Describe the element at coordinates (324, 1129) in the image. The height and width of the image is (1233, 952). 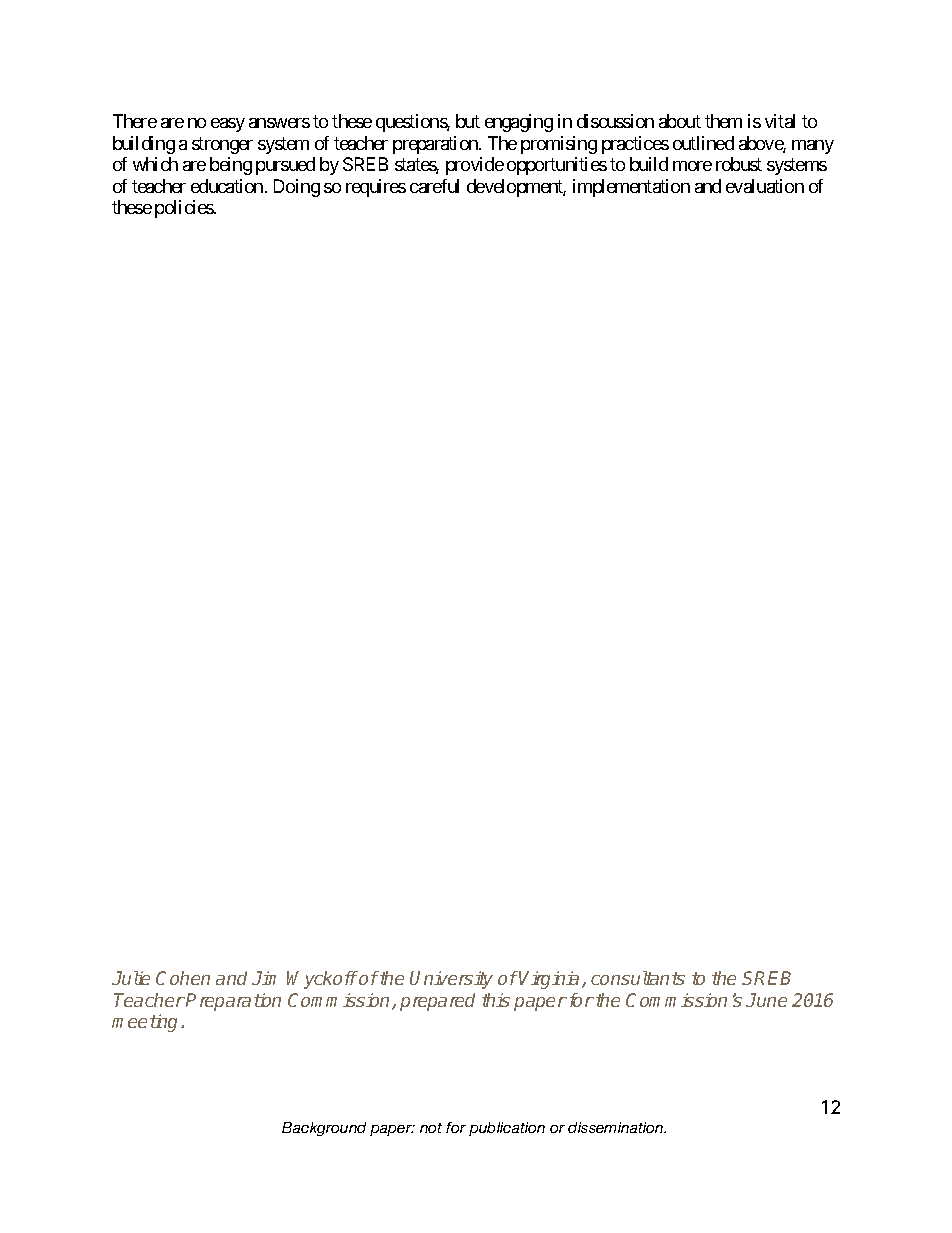
I see `Background` at that location.
